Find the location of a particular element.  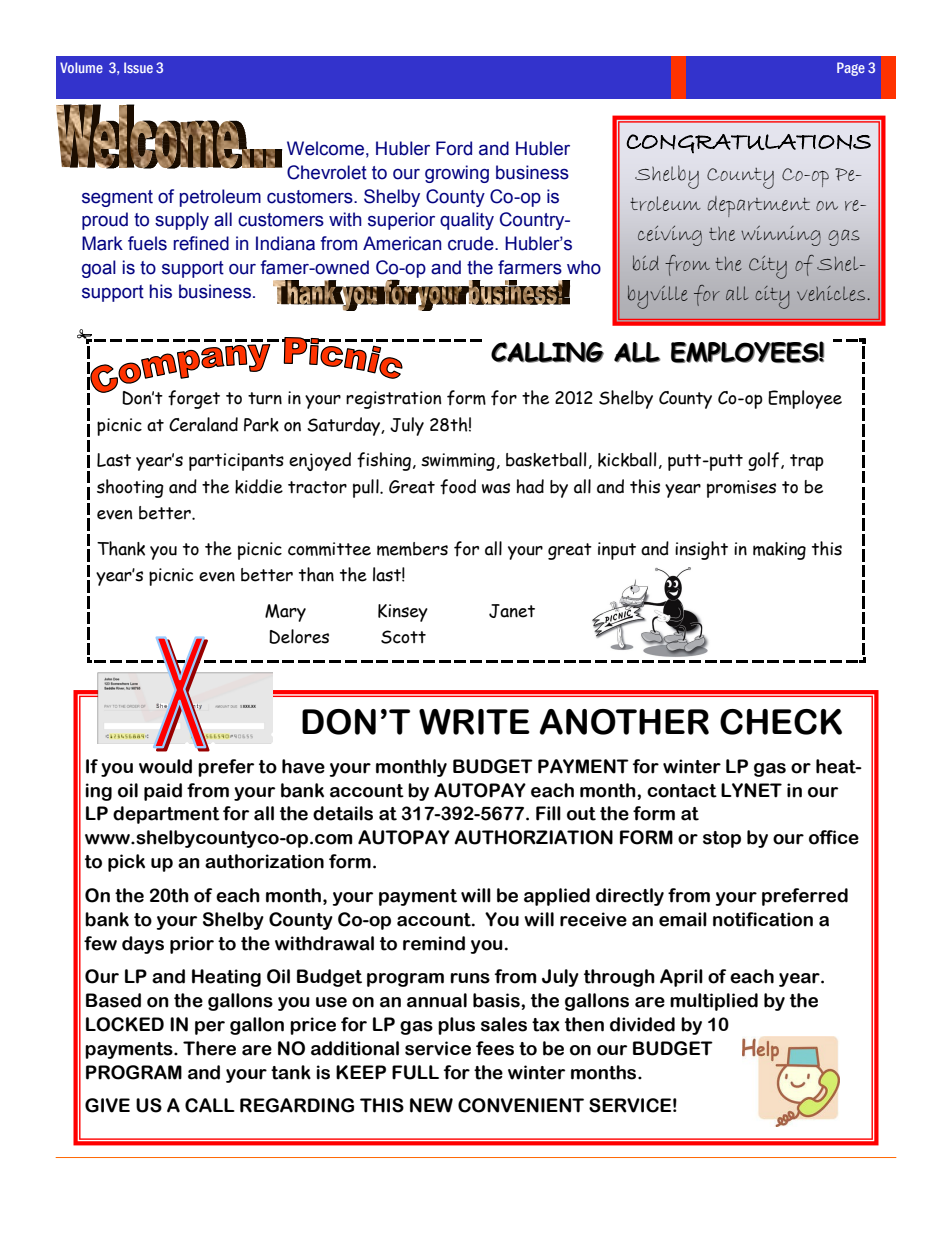

golf is located at coordinates (765, 461).
